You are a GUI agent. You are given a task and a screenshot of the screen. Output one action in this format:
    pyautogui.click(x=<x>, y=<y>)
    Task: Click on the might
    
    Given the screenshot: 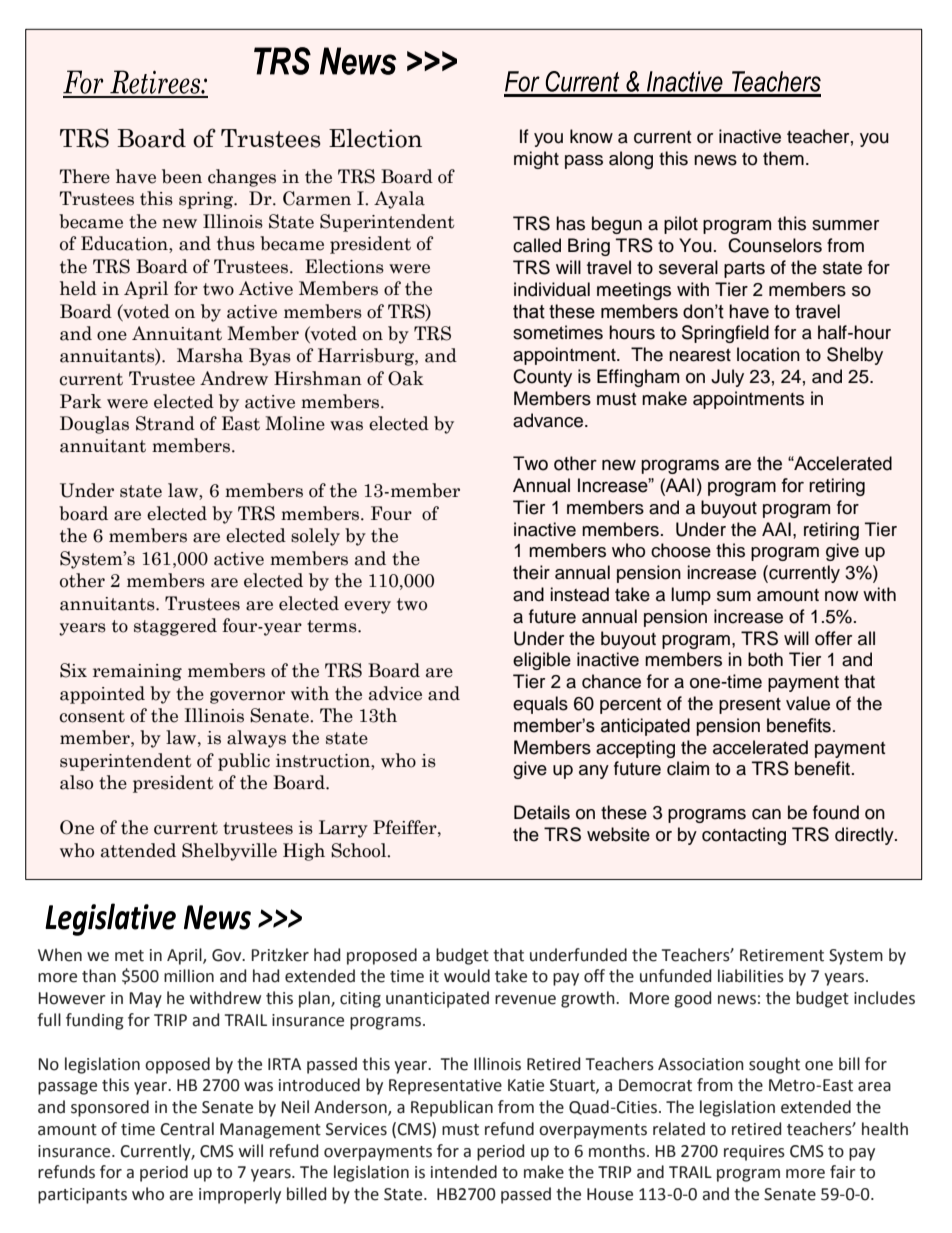 What is the action you would take?
    pyautogui.click(x=536, y=160)
